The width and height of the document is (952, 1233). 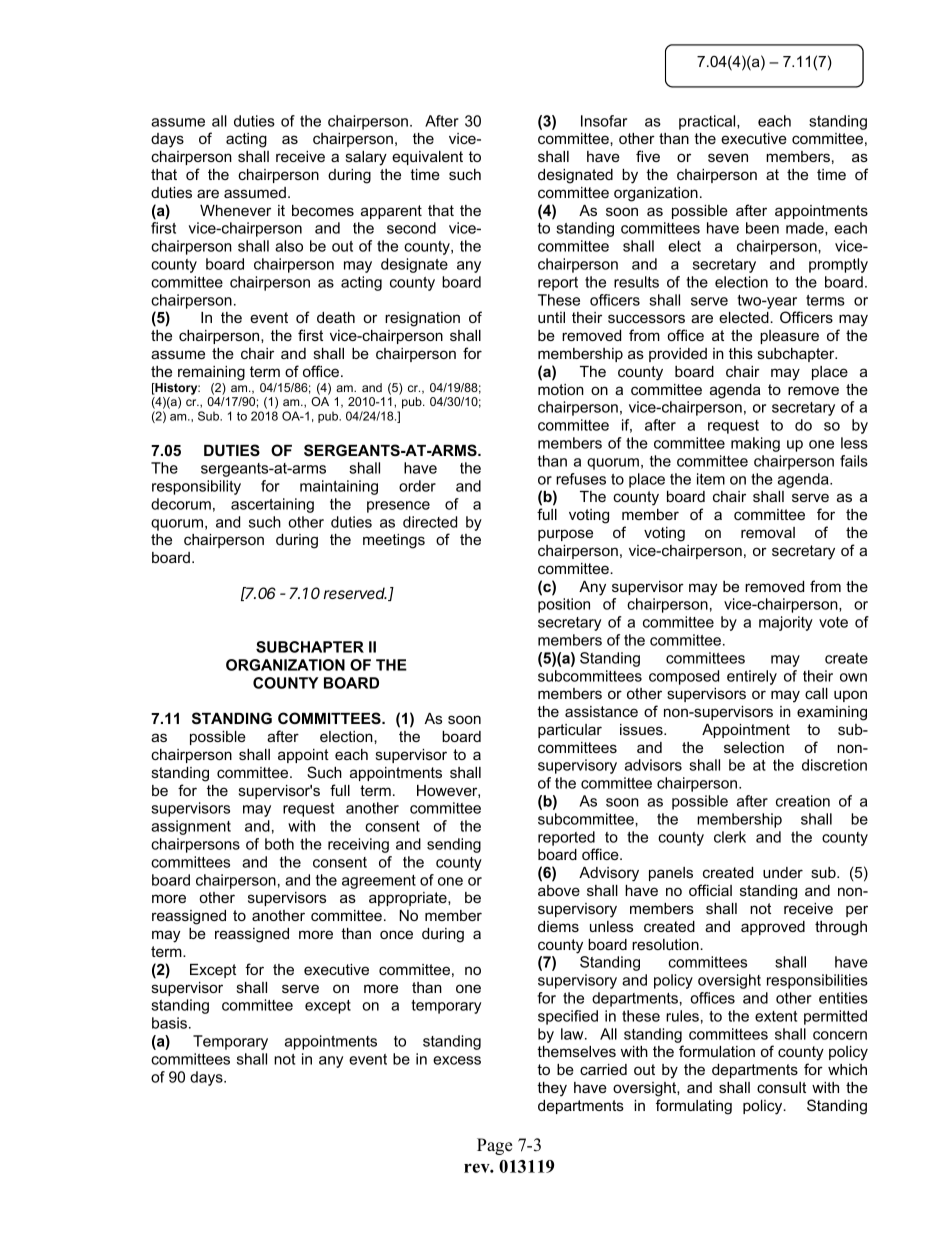 What do you see at coordinates (235, 210) in the document?
I see `Whenever` at bounding box center [235, 210].
